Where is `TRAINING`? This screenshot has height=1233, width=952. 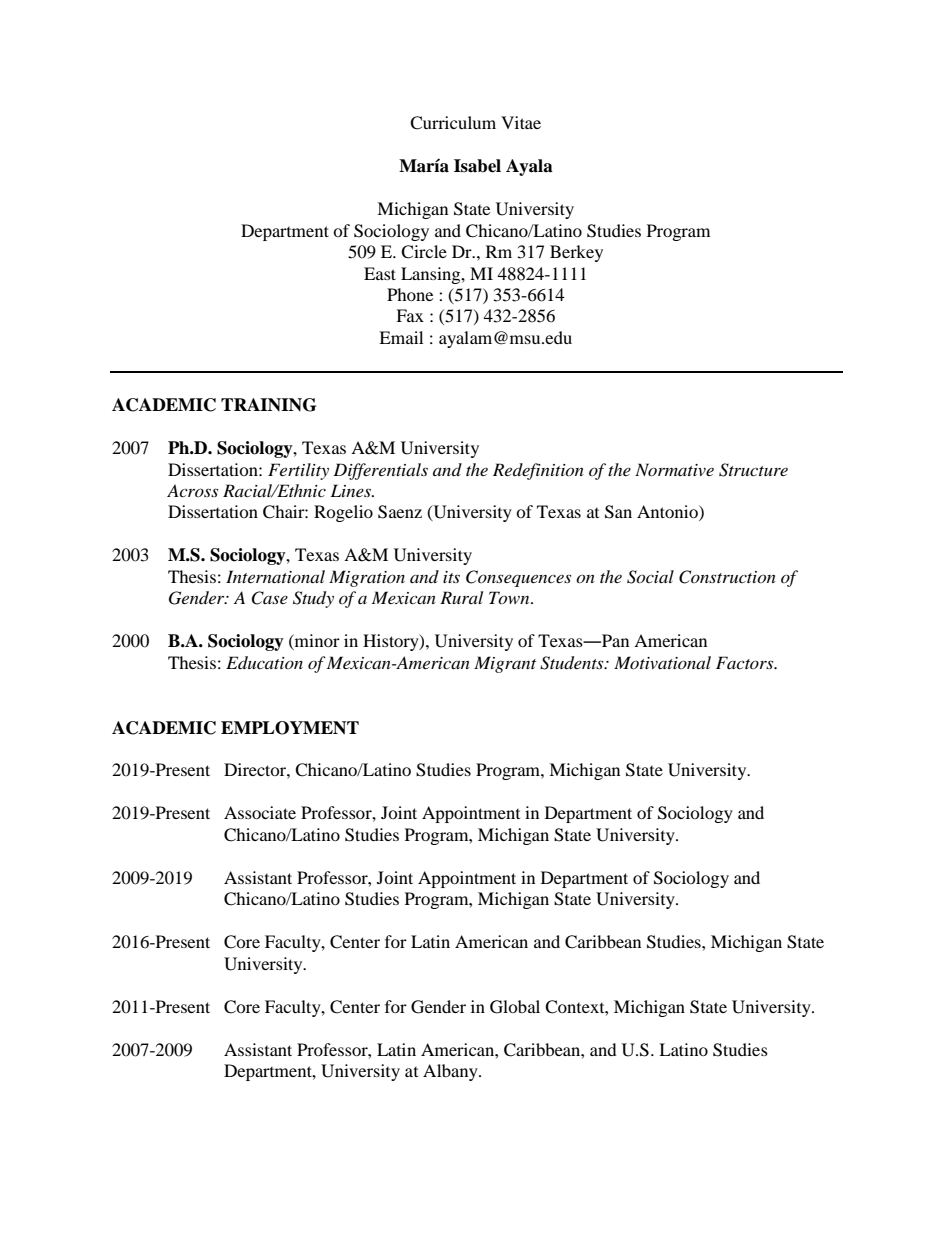 TRAINING is located at coordinates (268, 405).
